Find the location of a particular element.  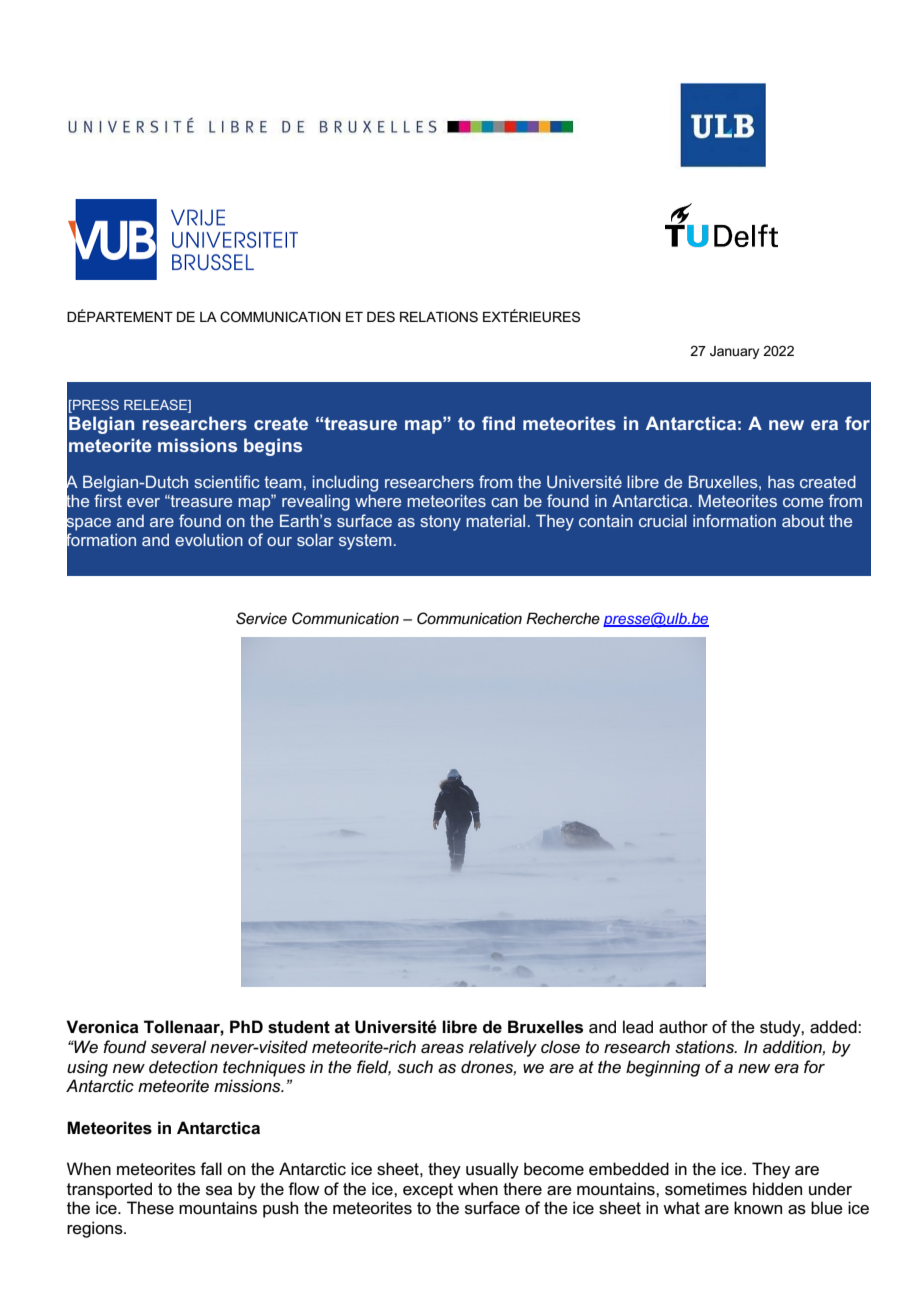

system is located at coordinates (365, 542).
